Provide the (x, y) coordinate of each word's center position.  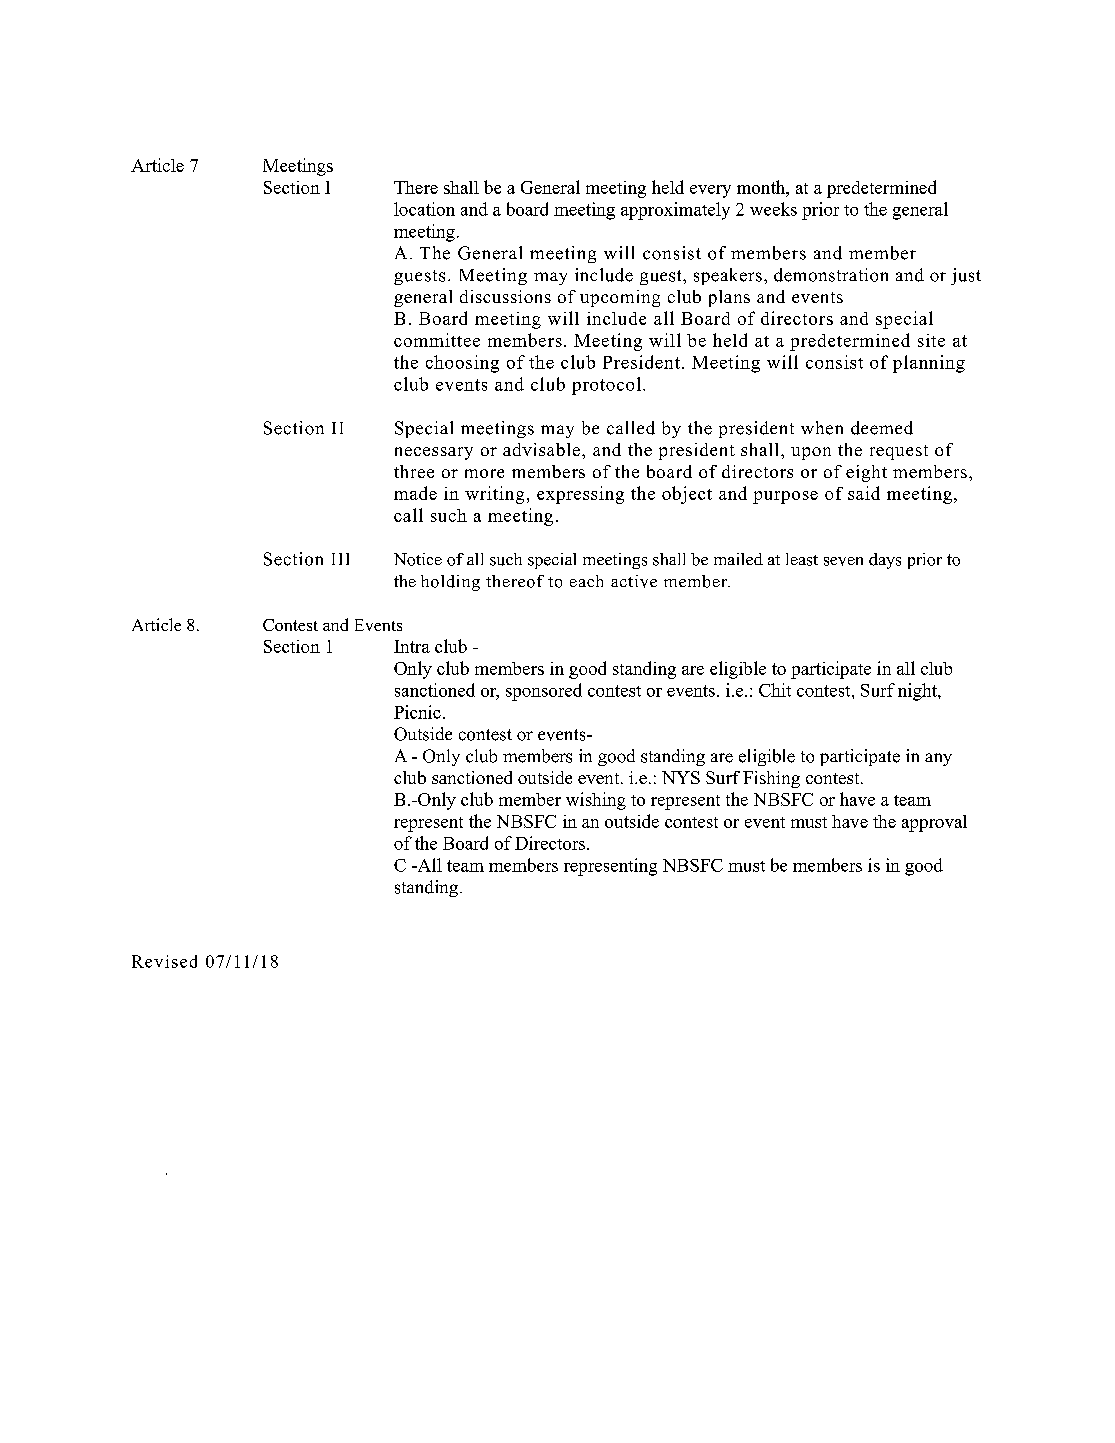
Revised (164, 961)
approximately (675, 211)
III (340, 559)
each (586, 581)
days (885, 561)
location (424, 209)
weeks (773, 209)
